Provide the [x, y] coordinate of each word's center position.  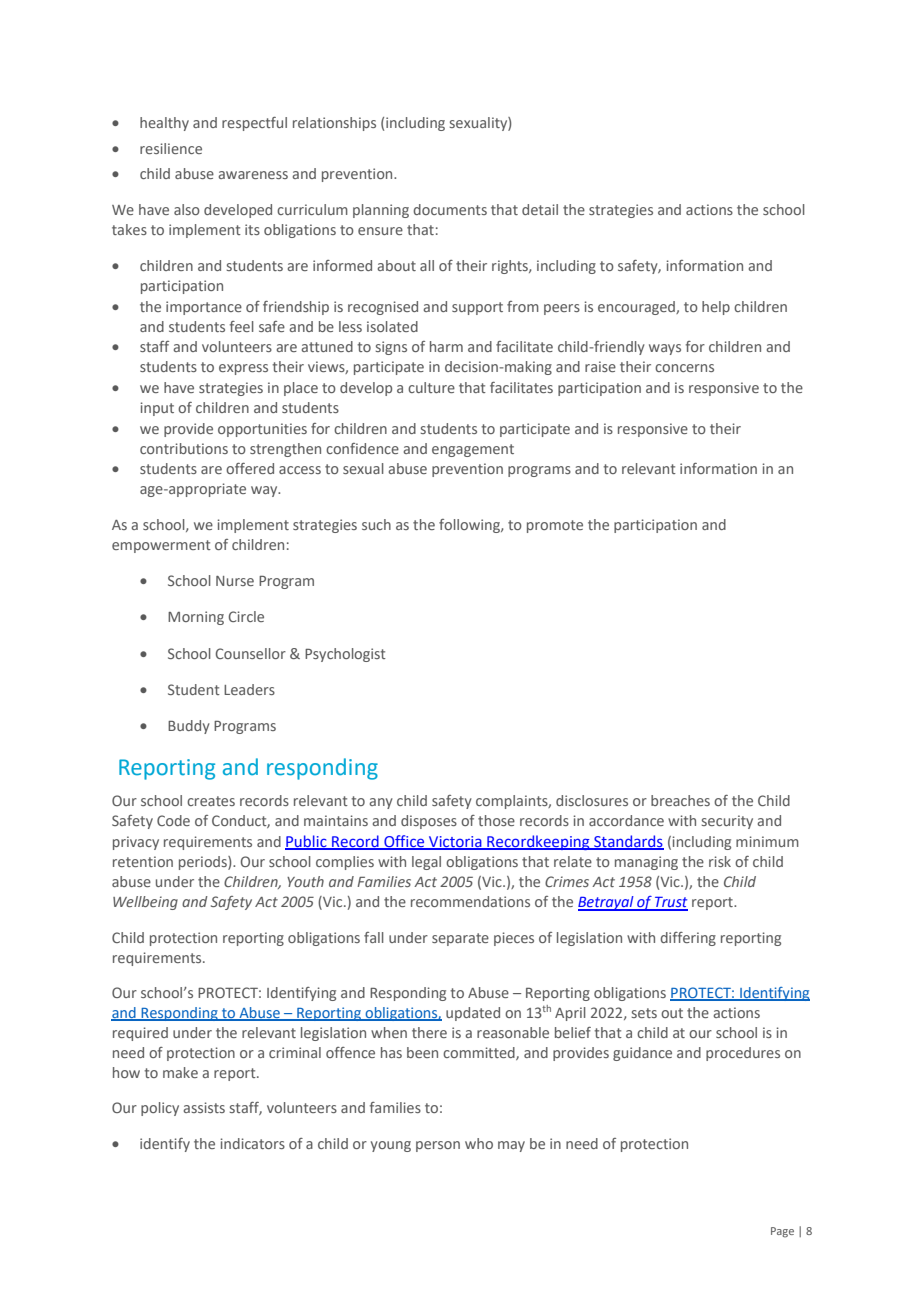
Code [173, 820]
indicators [253, 1143]
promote [555, 526]
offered [250, 468]
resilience [171, 148]
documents [450, 209]
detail [540, 209]
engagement [473, 450]
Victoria [455, 842]
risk [720, 861]
